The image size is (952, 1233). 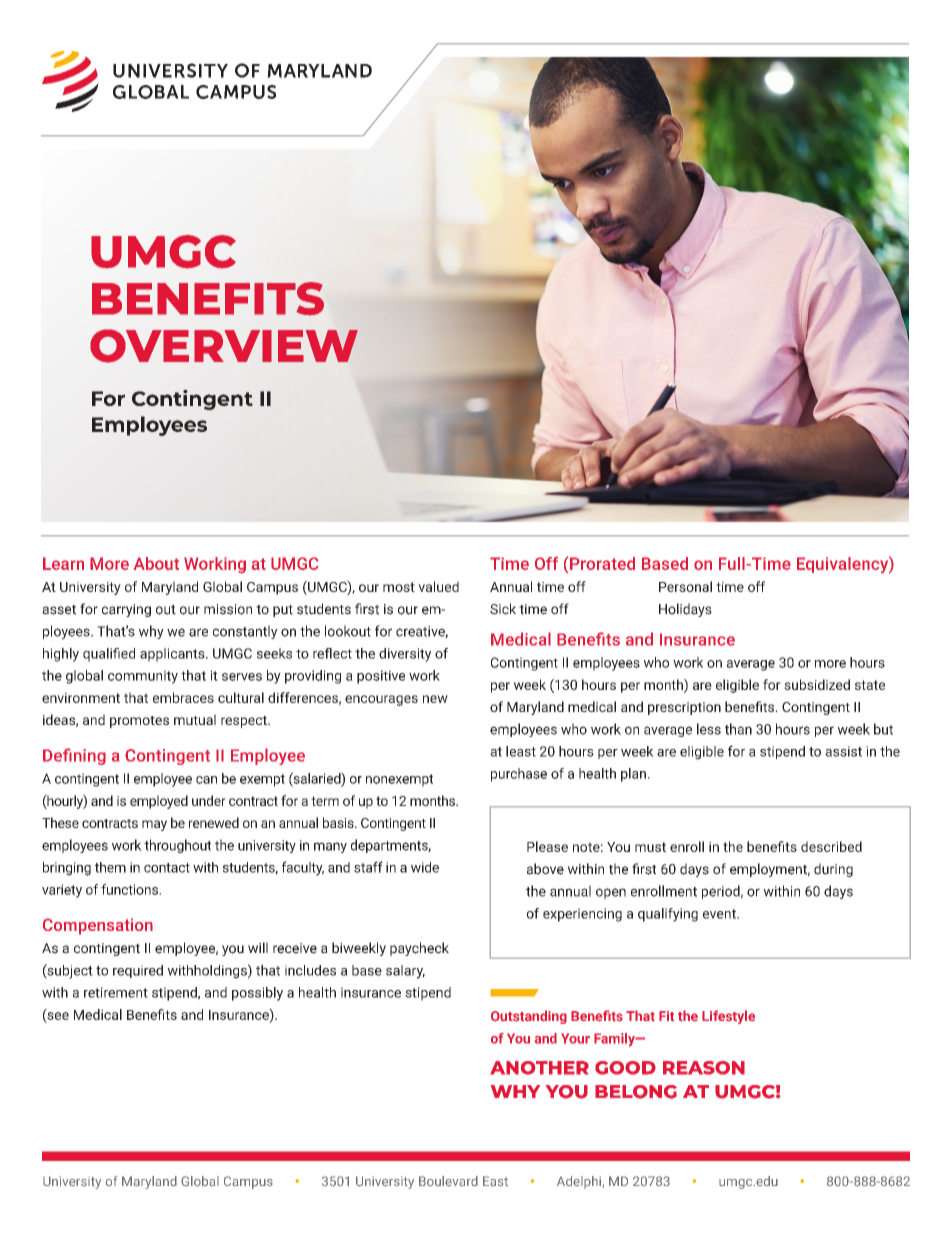 What do you see at coordinates (173, 655) in the screenshot?
I see `applicants` at bounding box center [173, 655].
